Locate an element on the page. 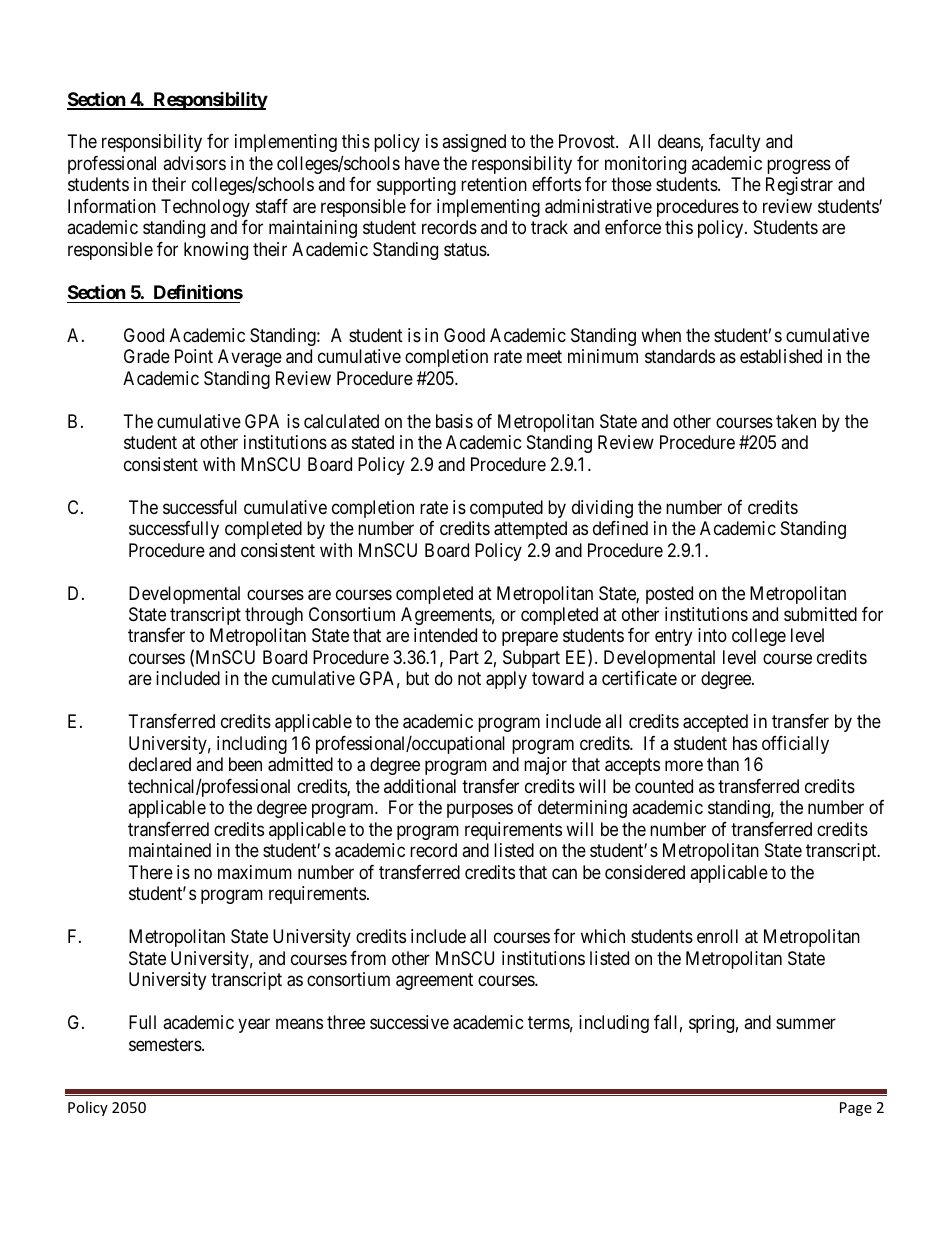  advisors is located at coordinates (194, 163).
